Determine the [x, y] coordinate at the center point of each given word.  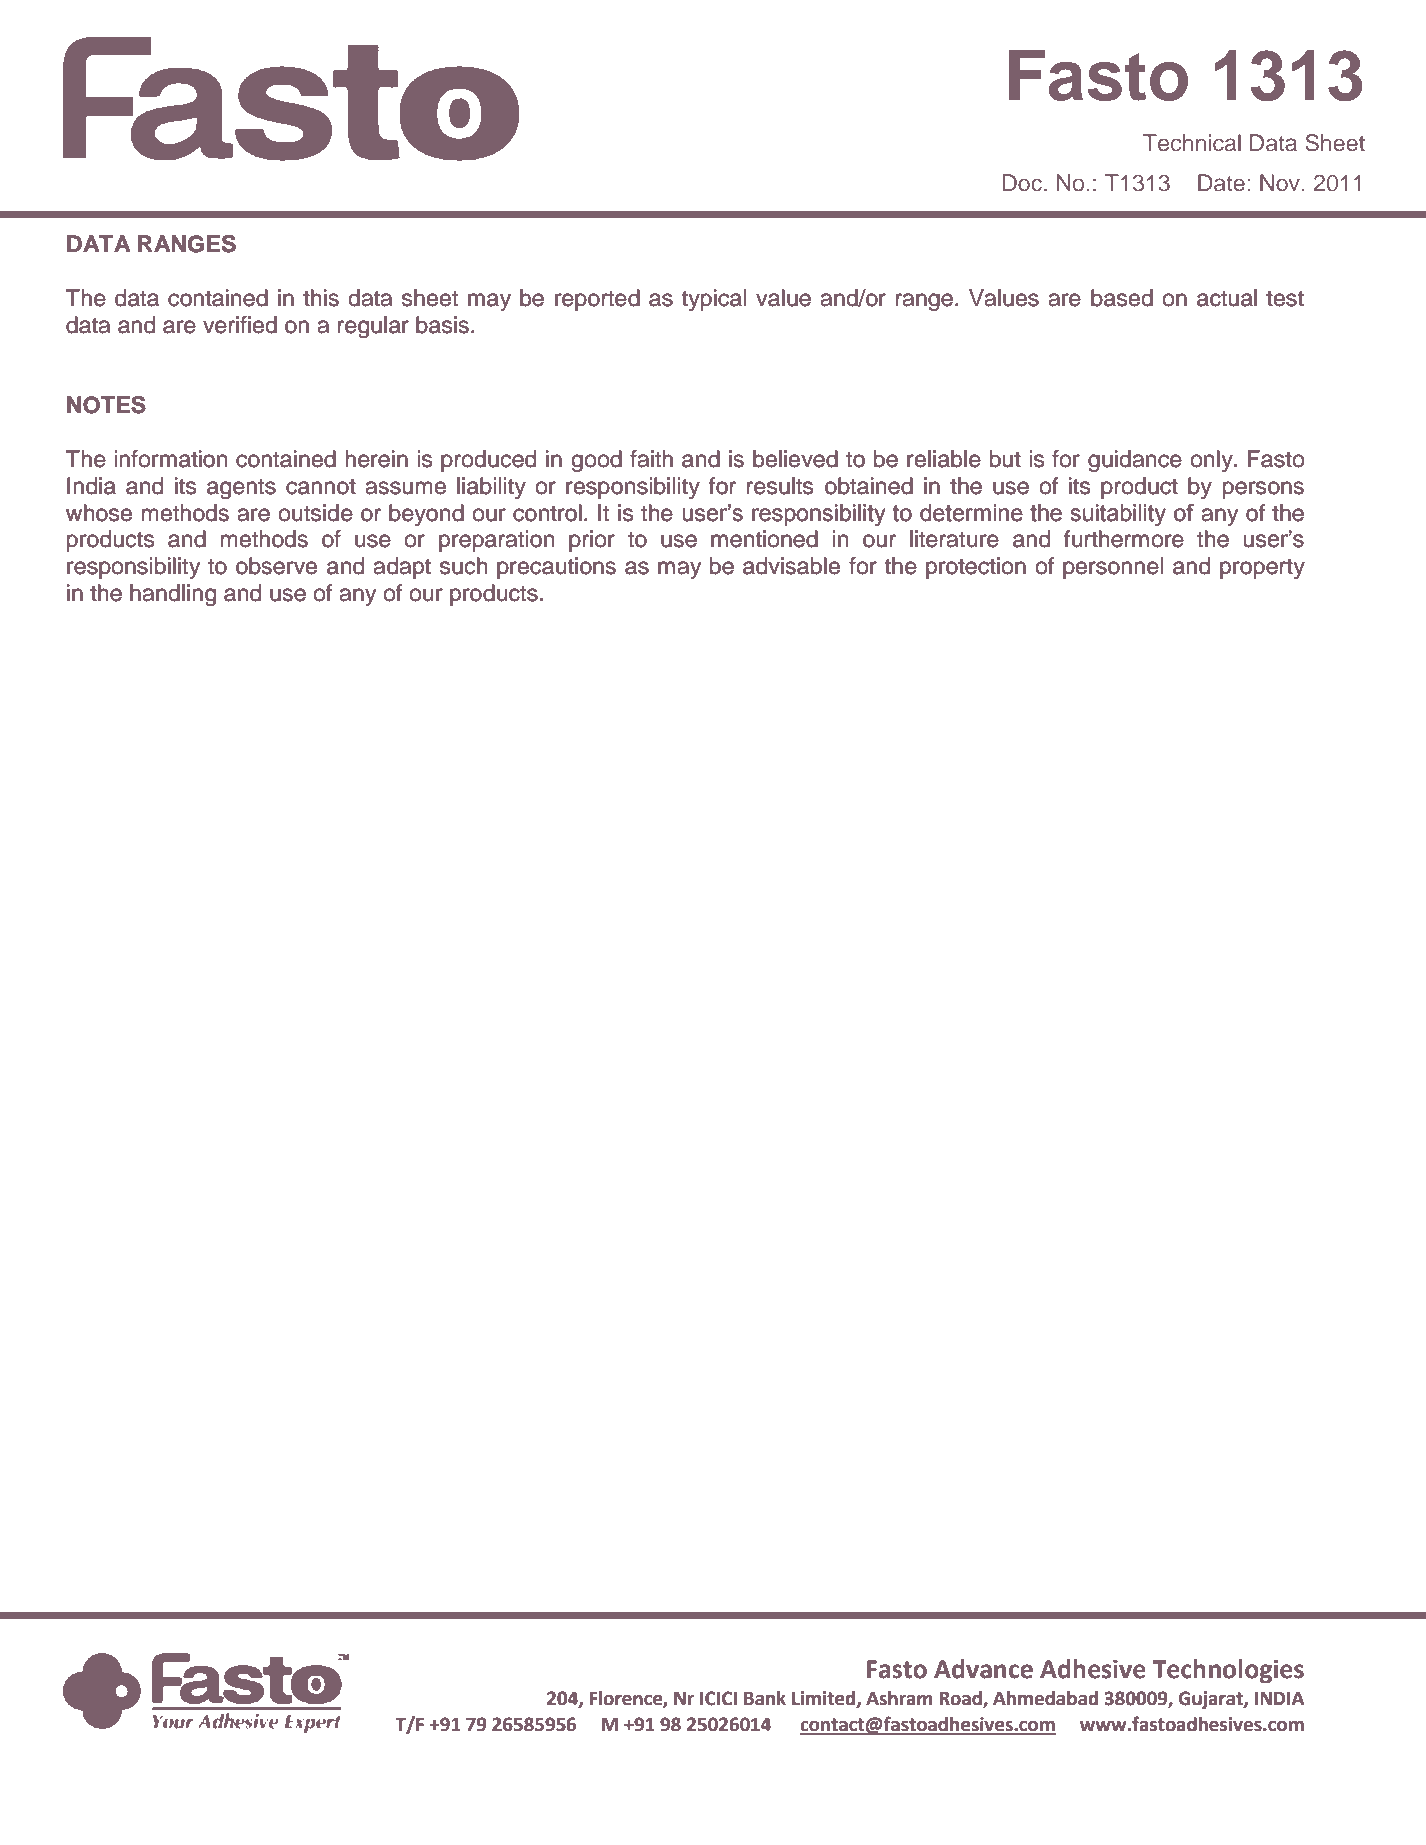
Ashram [899, 1698]
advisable [791, 566]
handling [173, 595]
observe [276, 566]
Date [1221, 182]
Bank [765, 1698]
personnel [1113, 568]
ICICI [718, 1698]
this [321, 298]
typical [714, 300]
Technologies [1228, 1671]
